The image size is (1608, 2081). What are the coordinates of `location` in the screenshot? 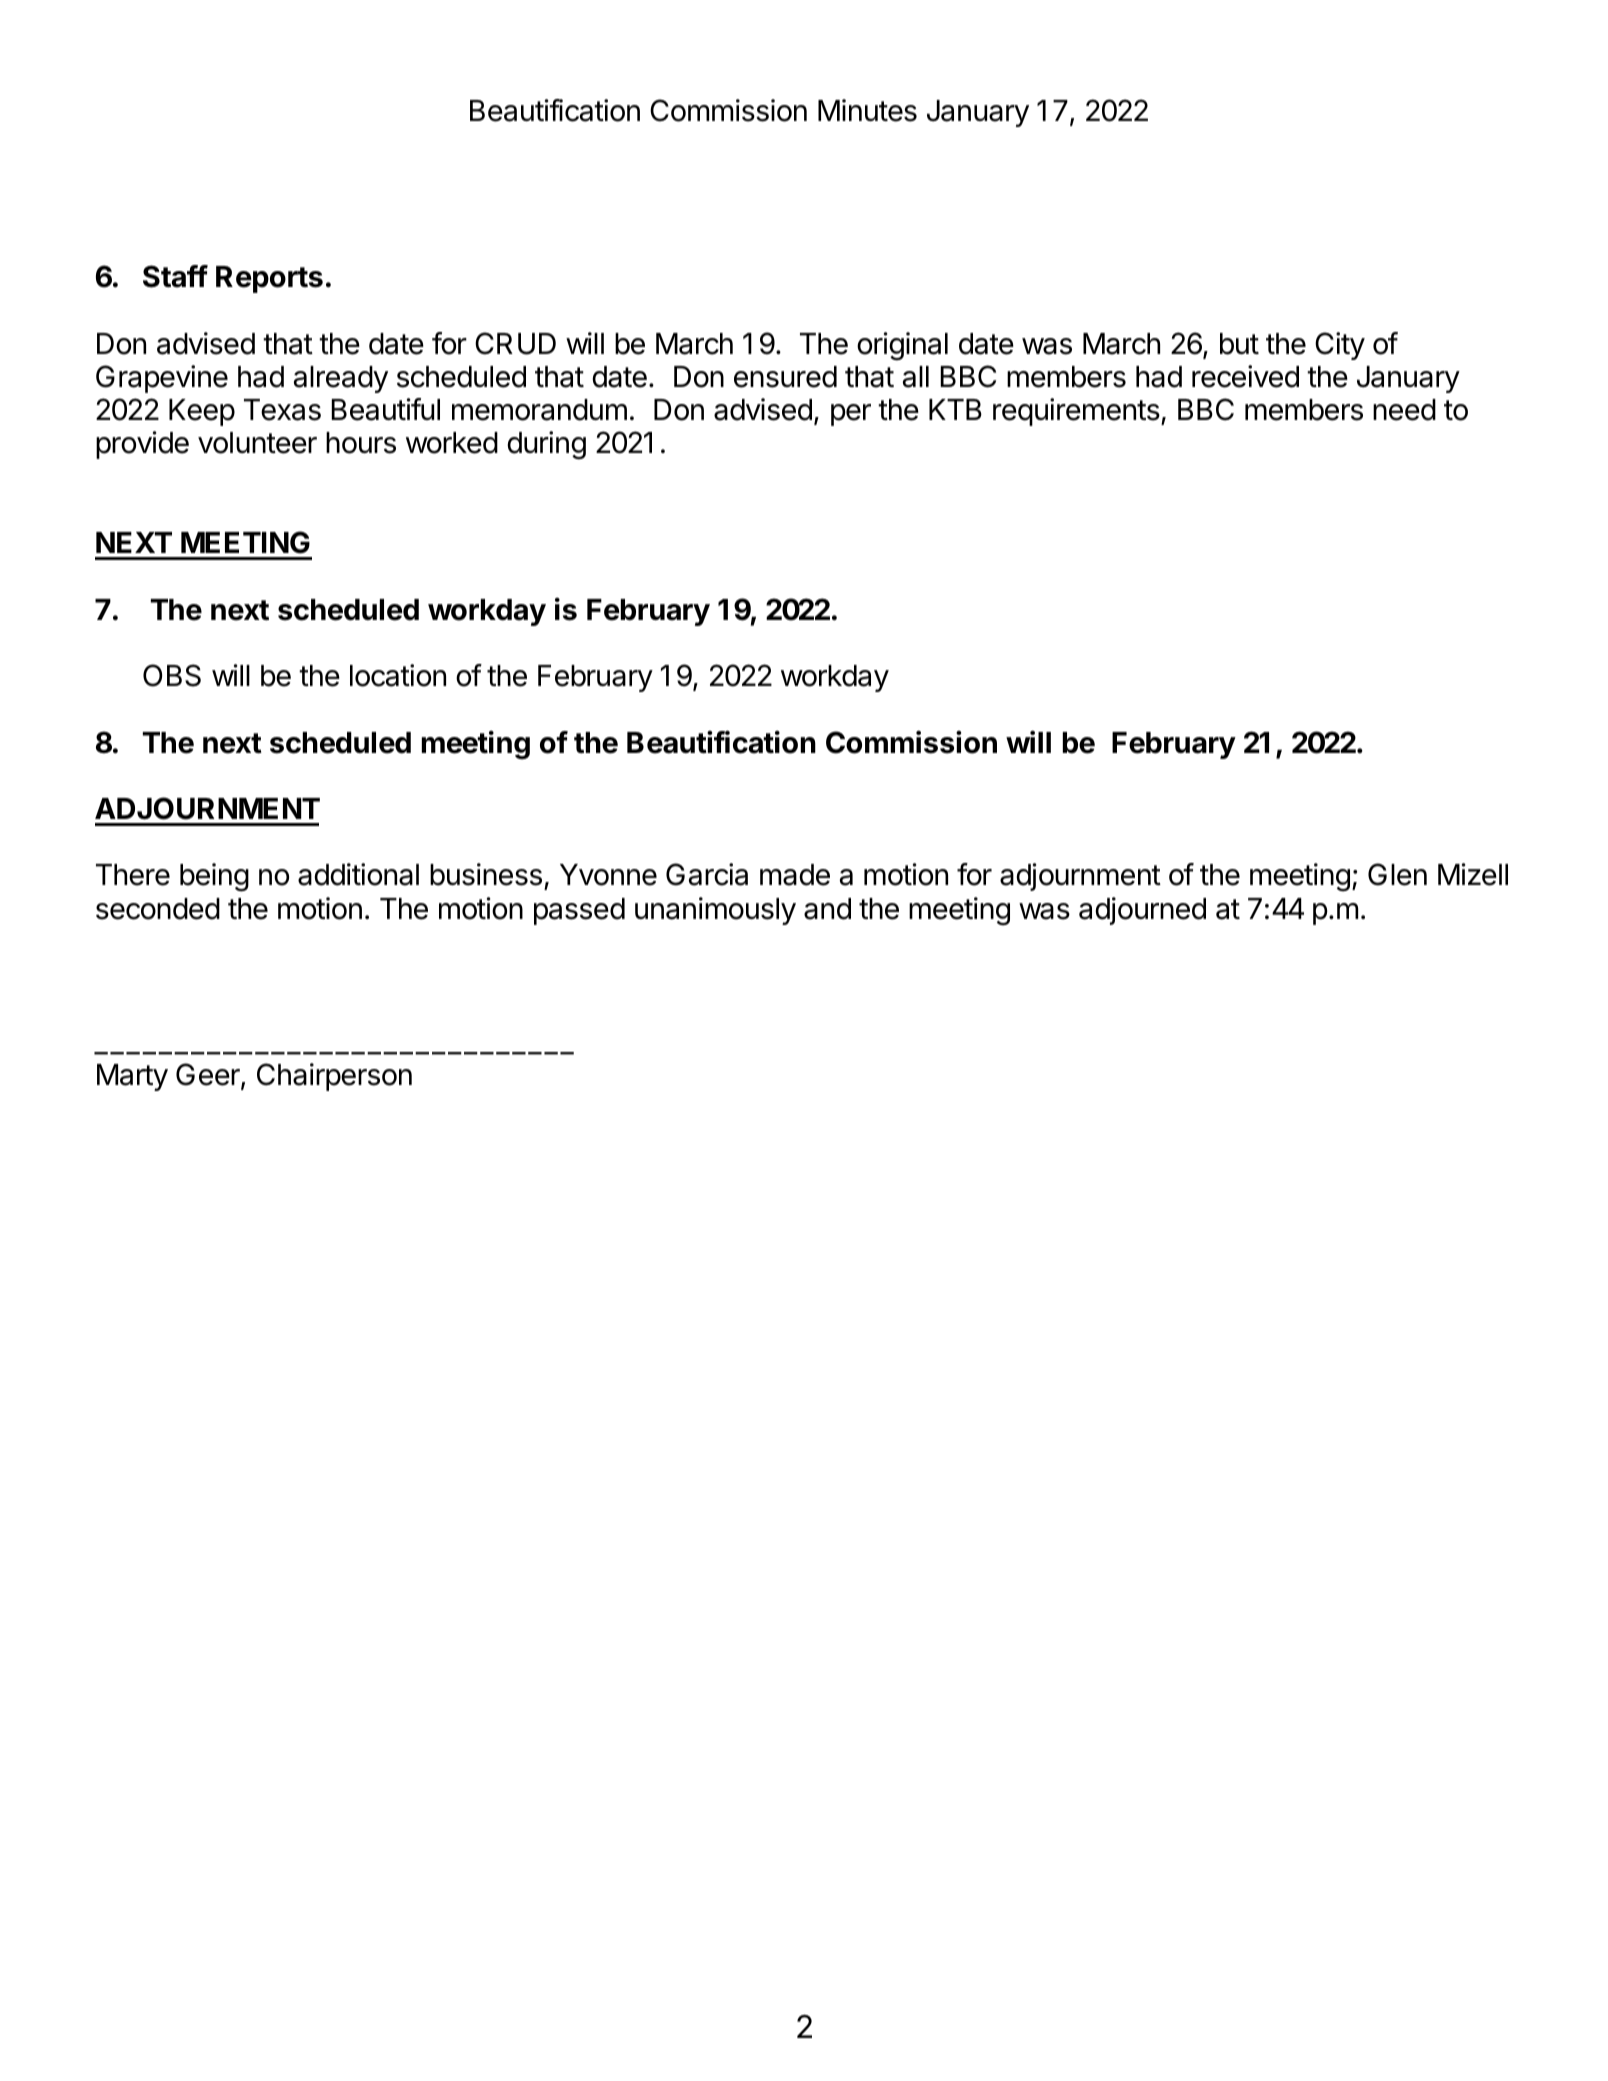 It's located at (398, 675).
